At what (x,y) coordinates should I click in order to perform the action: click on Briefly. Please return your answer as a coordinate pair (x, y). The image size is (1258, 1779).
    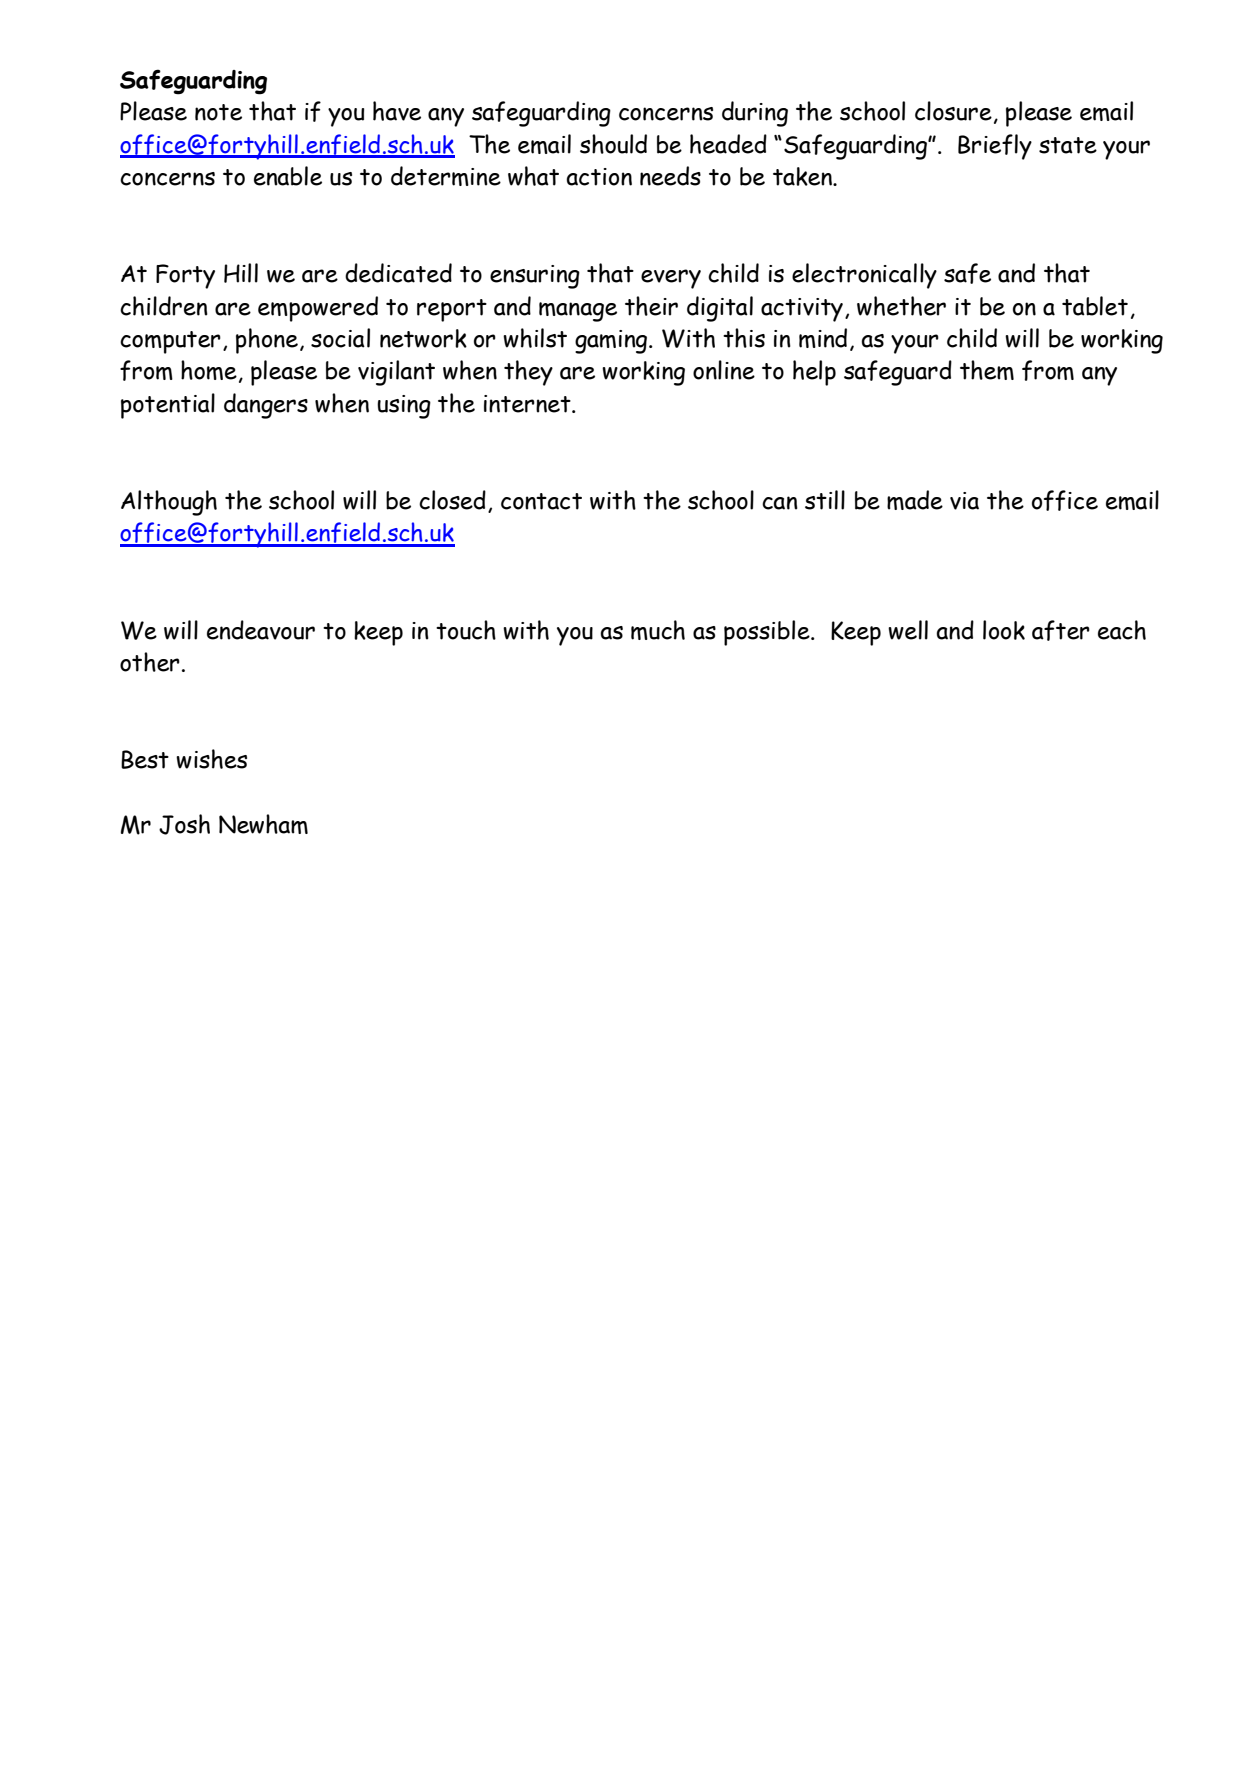
    Looking at the image, I should click on (995, 147).
